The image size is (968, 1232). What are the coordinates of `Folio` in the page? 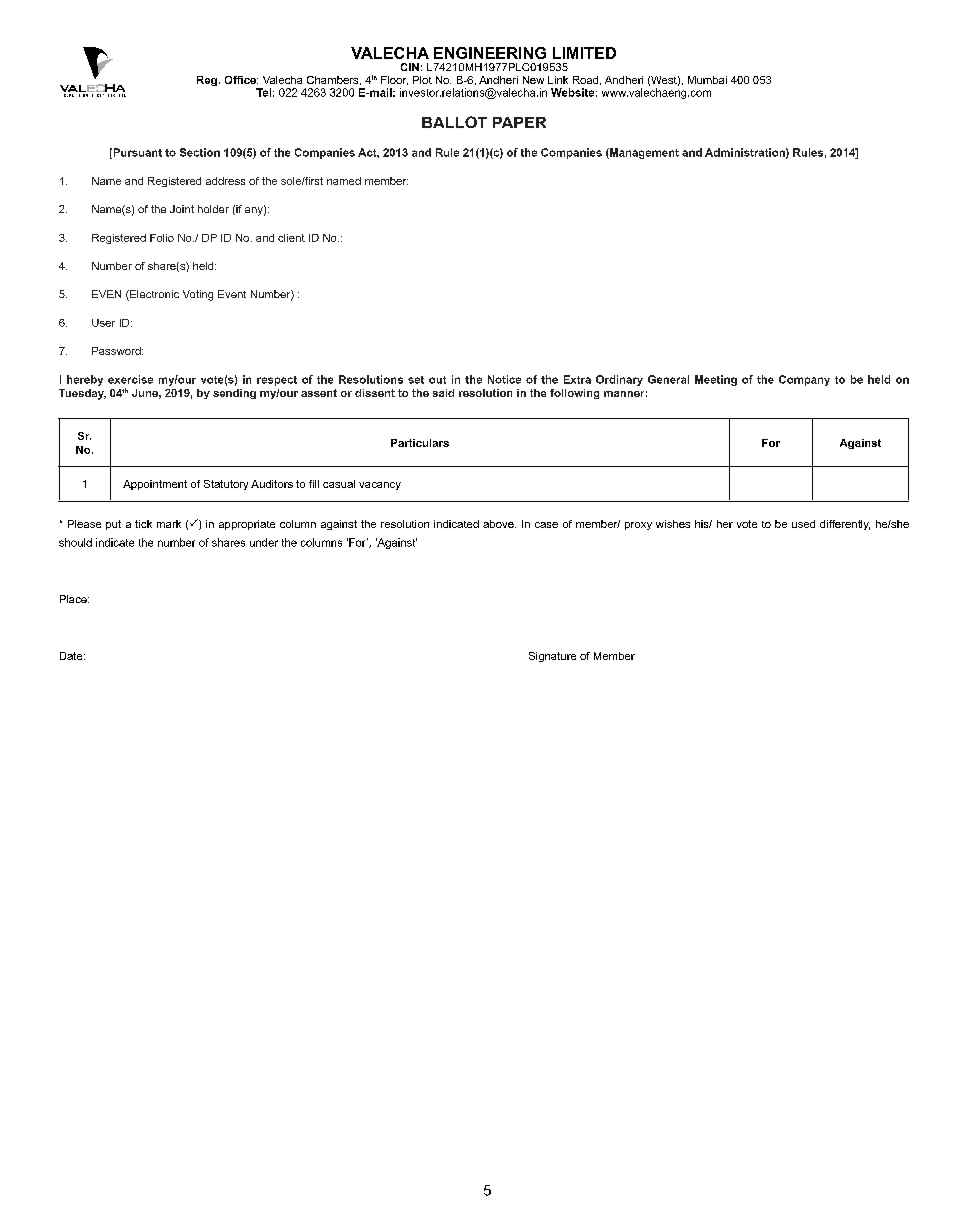 It's located at (162, 238).
